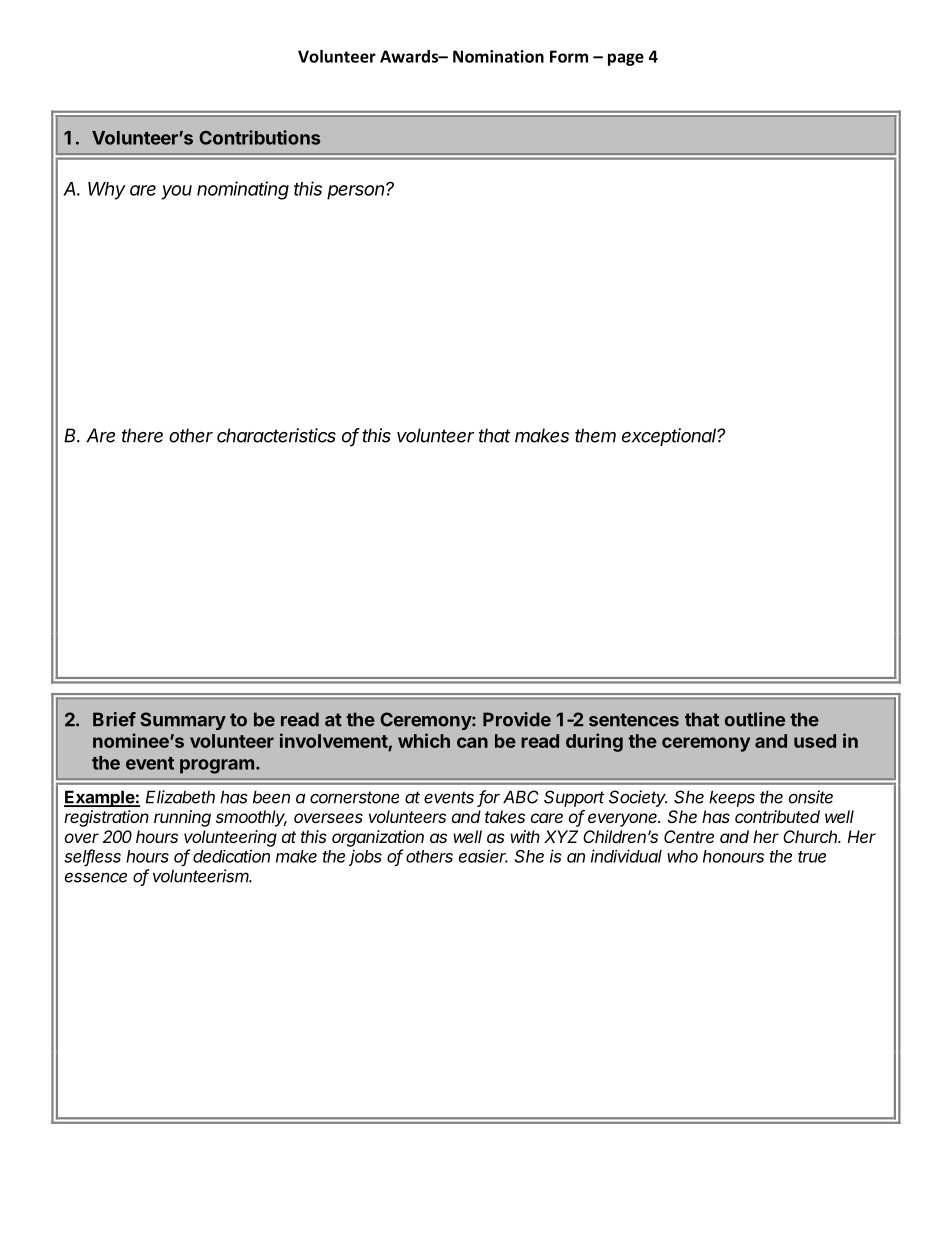  I want to click on page, so click(626, 59).
